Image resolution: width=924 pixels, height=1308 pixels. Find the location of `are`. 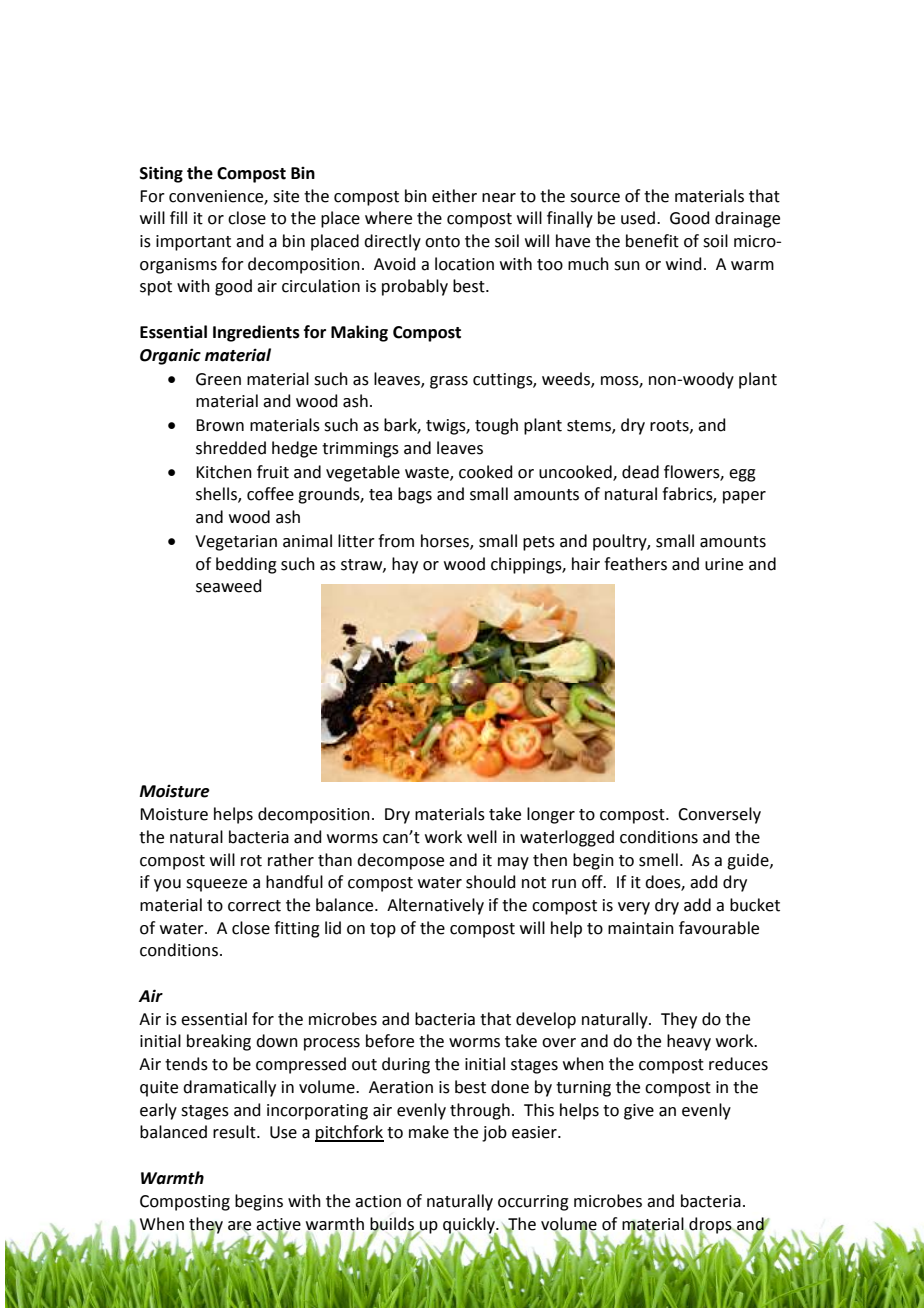

are is located at coordinates (239, 1226).
